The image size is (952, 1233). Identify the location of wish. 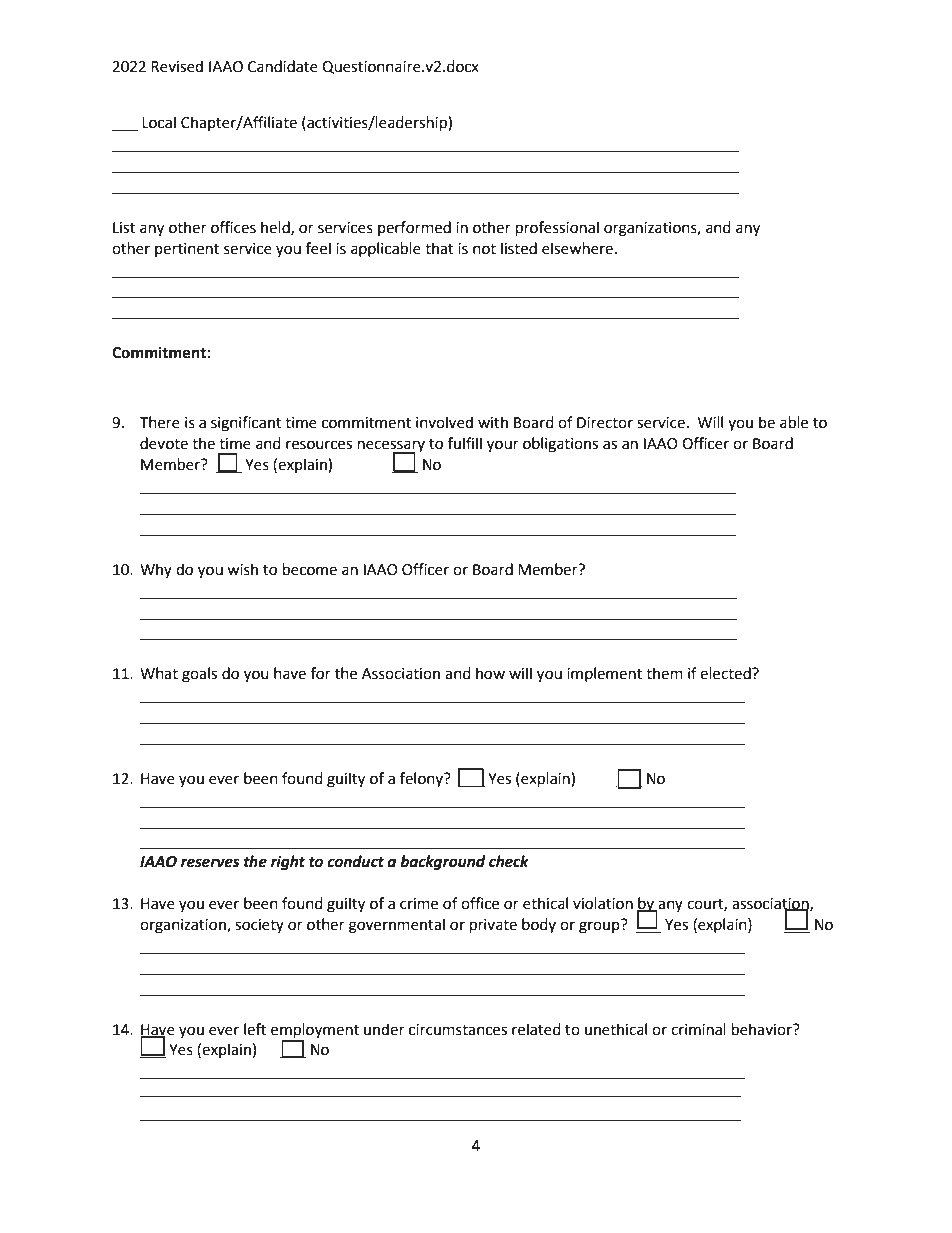
(242, 569).
